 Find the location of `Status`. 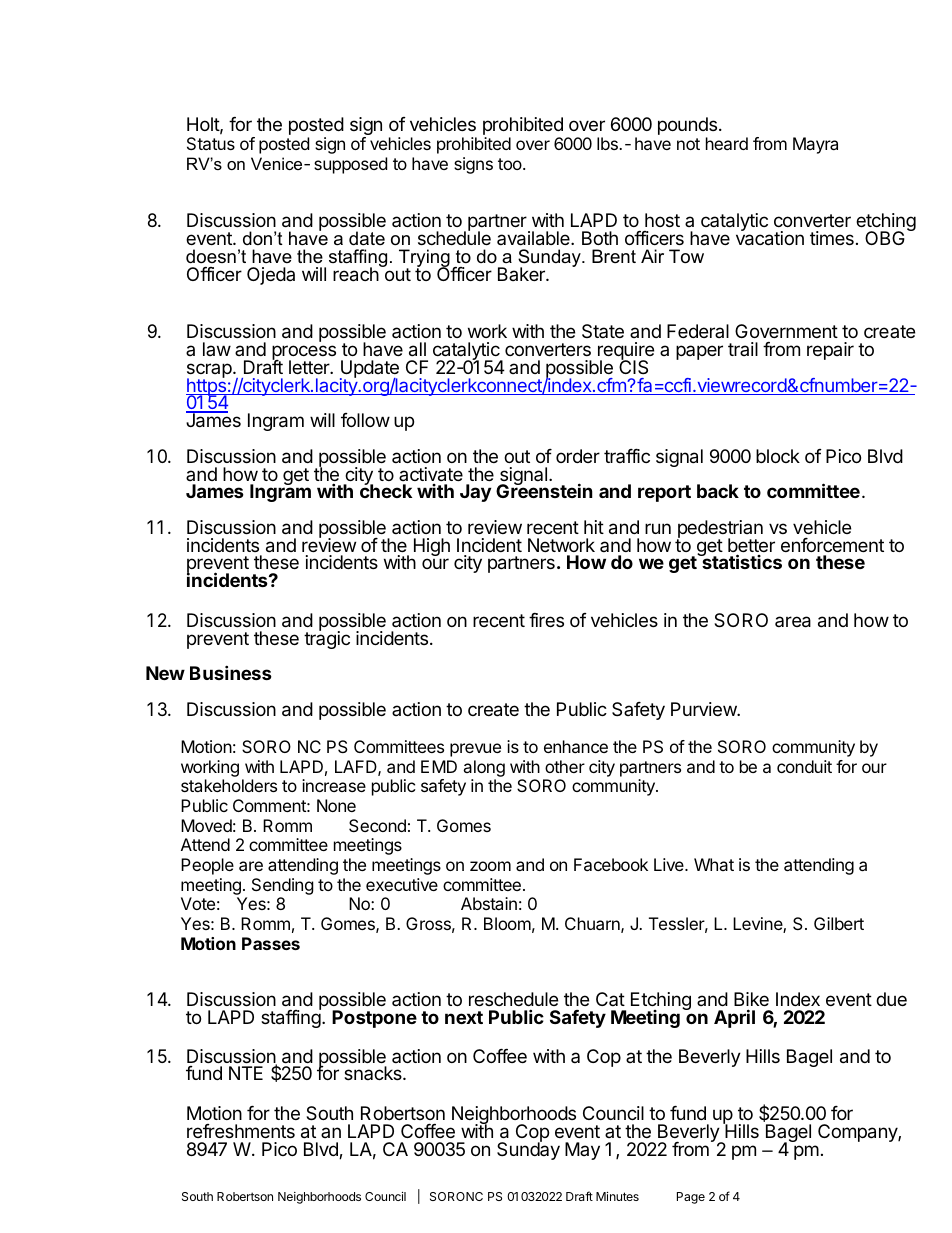

Status is located at coordinates (211, 143).
